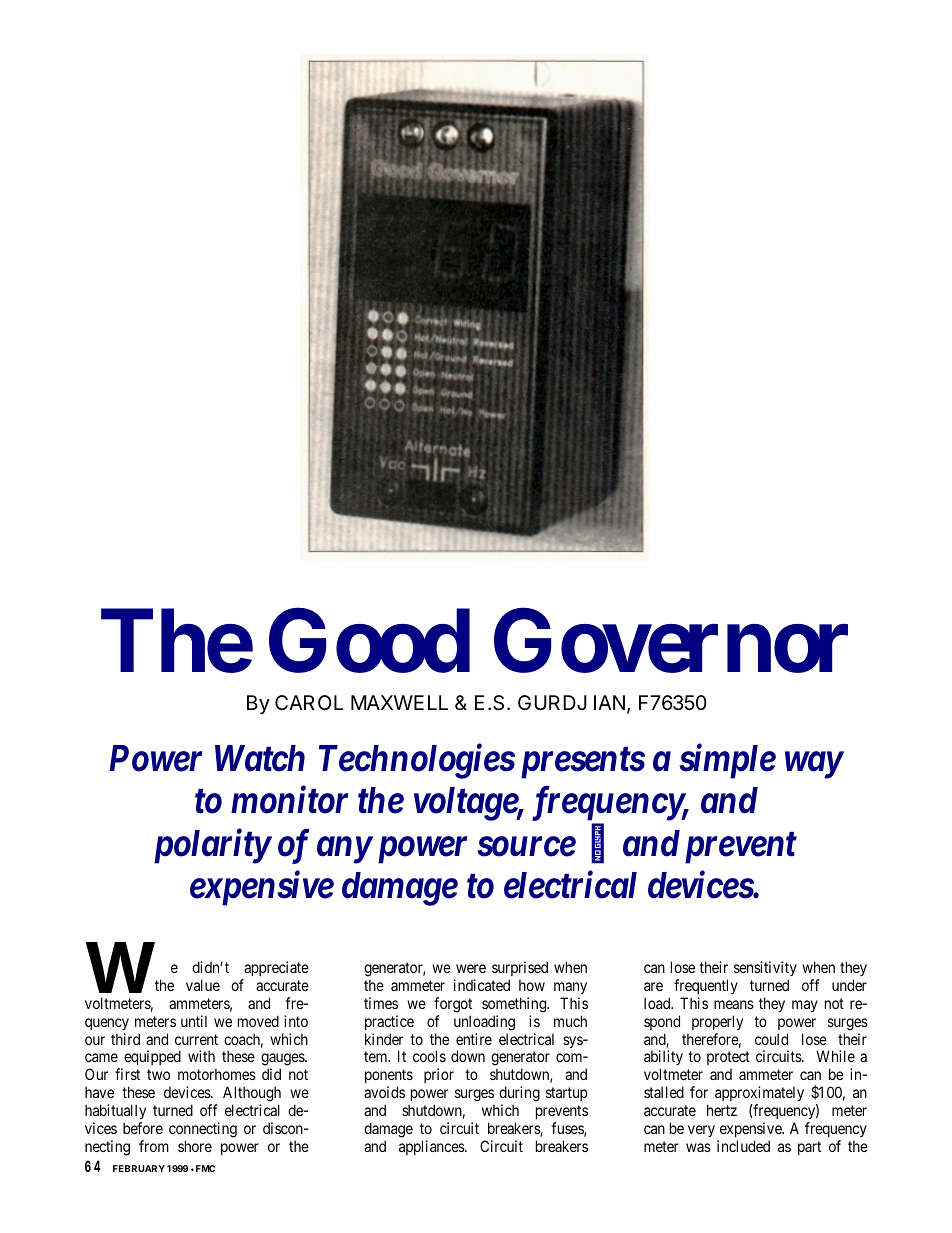 This document has height=1233, width=952. Describe the element at coordinates (203, 985) in the document. I see `value` at that location.
